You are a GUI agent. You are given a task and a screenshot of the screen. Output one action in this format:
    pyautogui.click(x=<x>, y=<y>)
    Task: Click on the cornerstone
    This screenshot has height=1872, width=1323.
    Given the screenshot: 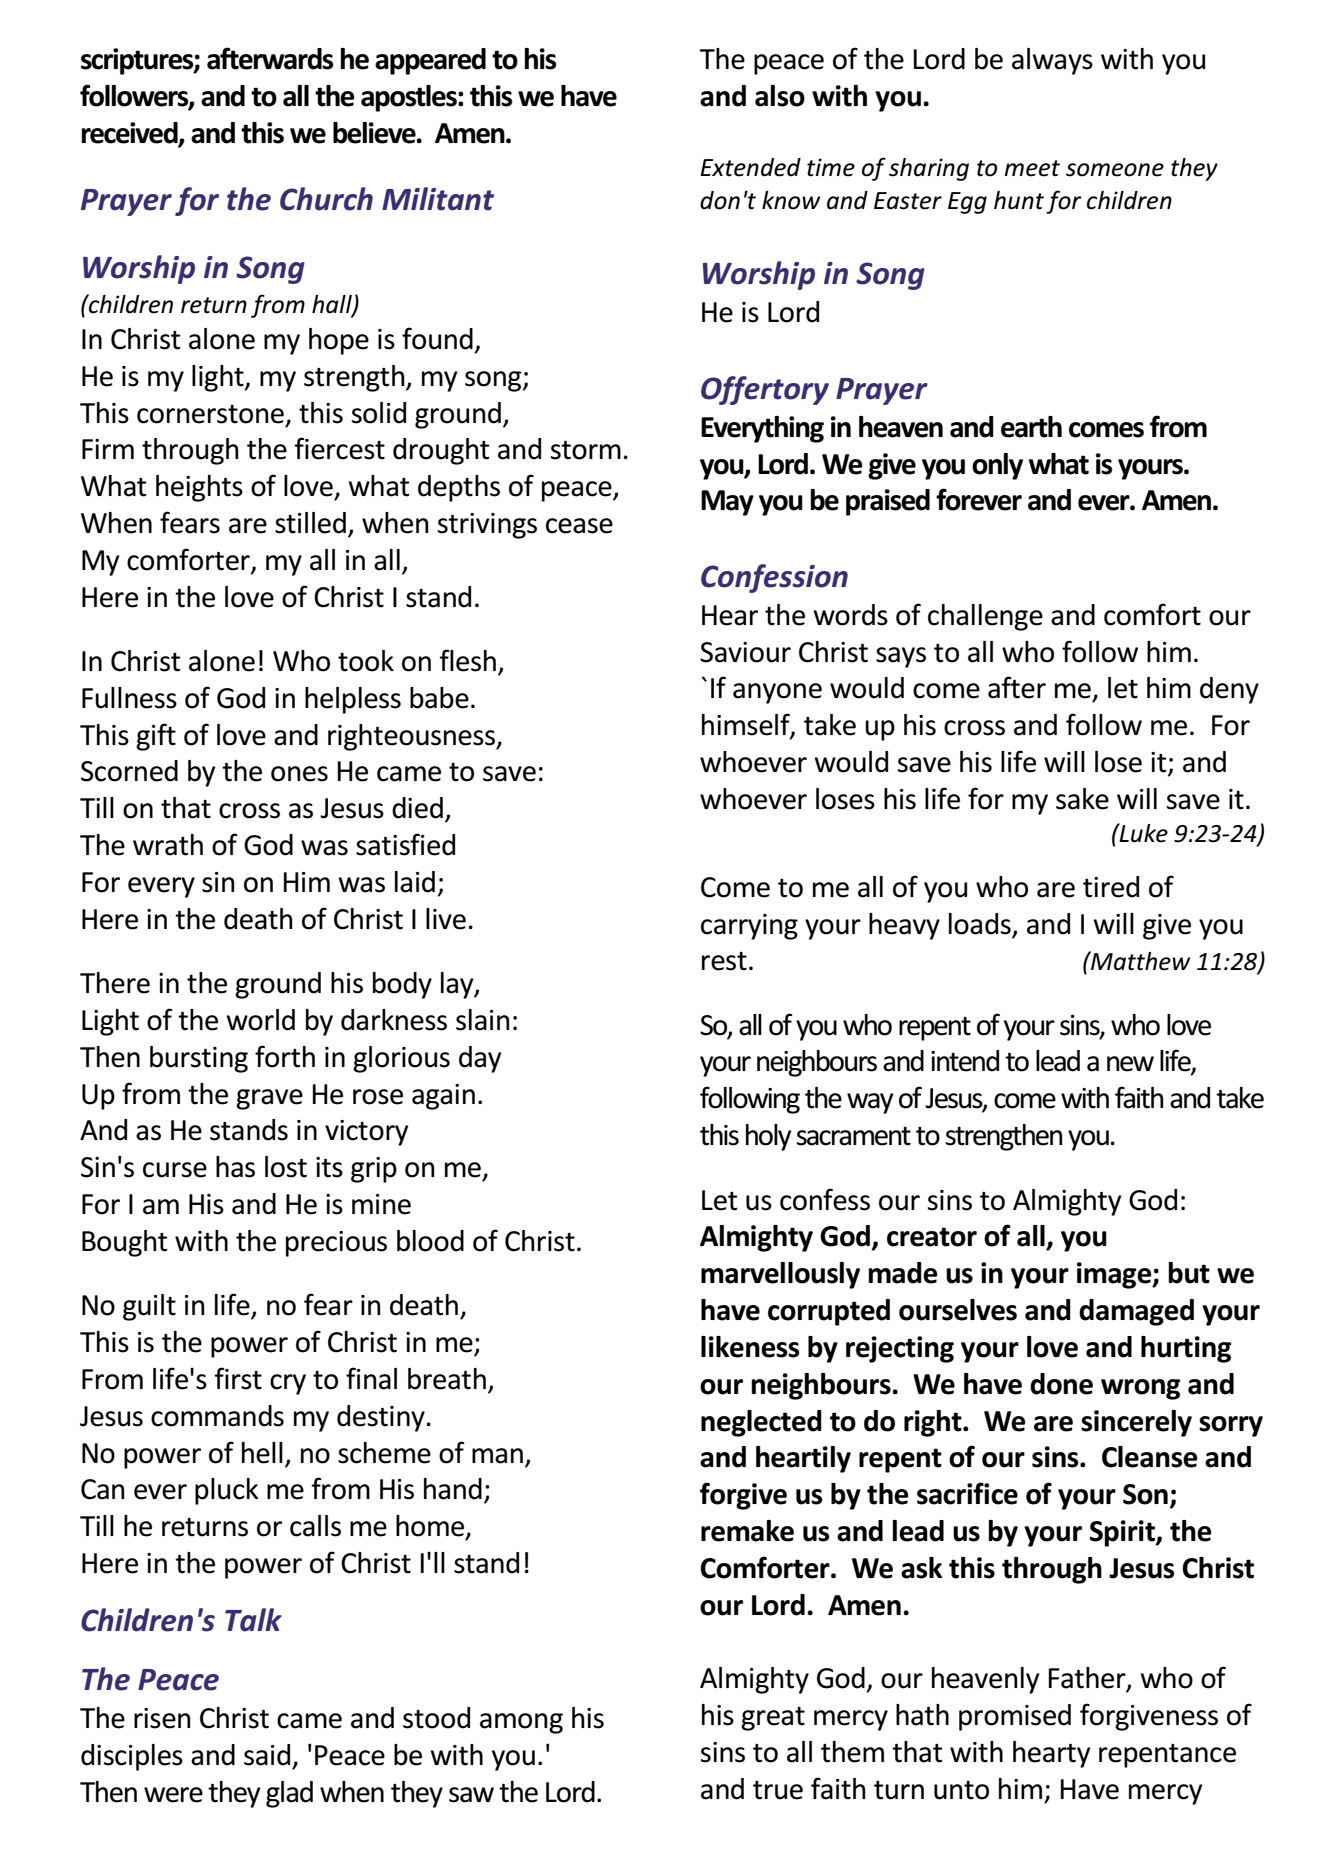 What is the action you would take?
    pyautogui.click(x=210, y=414)
